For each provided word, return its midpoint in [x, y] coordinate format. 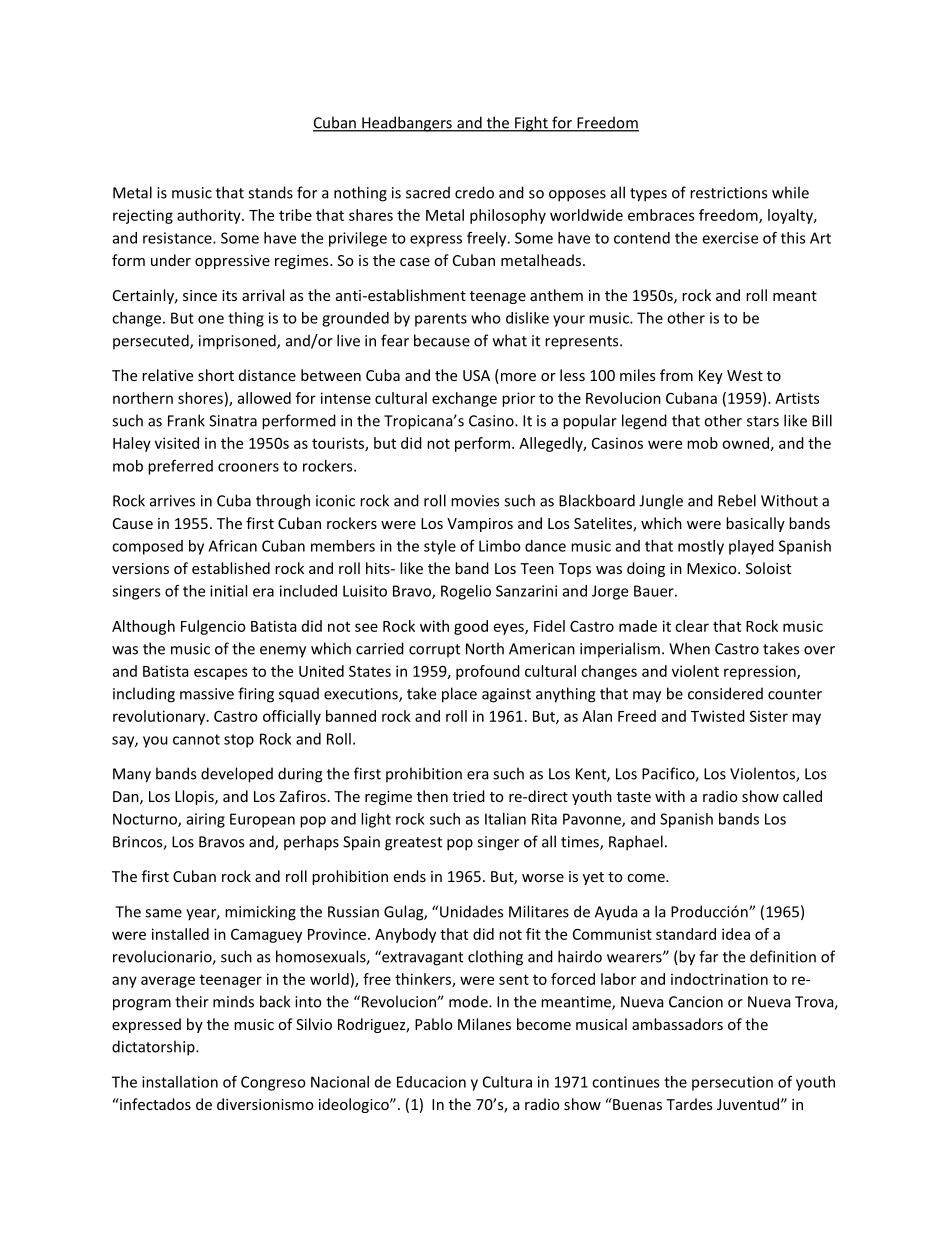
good [471, 627]
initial [228, 591]
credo [474, 192]
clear [692, 626]
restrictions [728, 193]
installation [180, 1082]
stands [270, 192]
